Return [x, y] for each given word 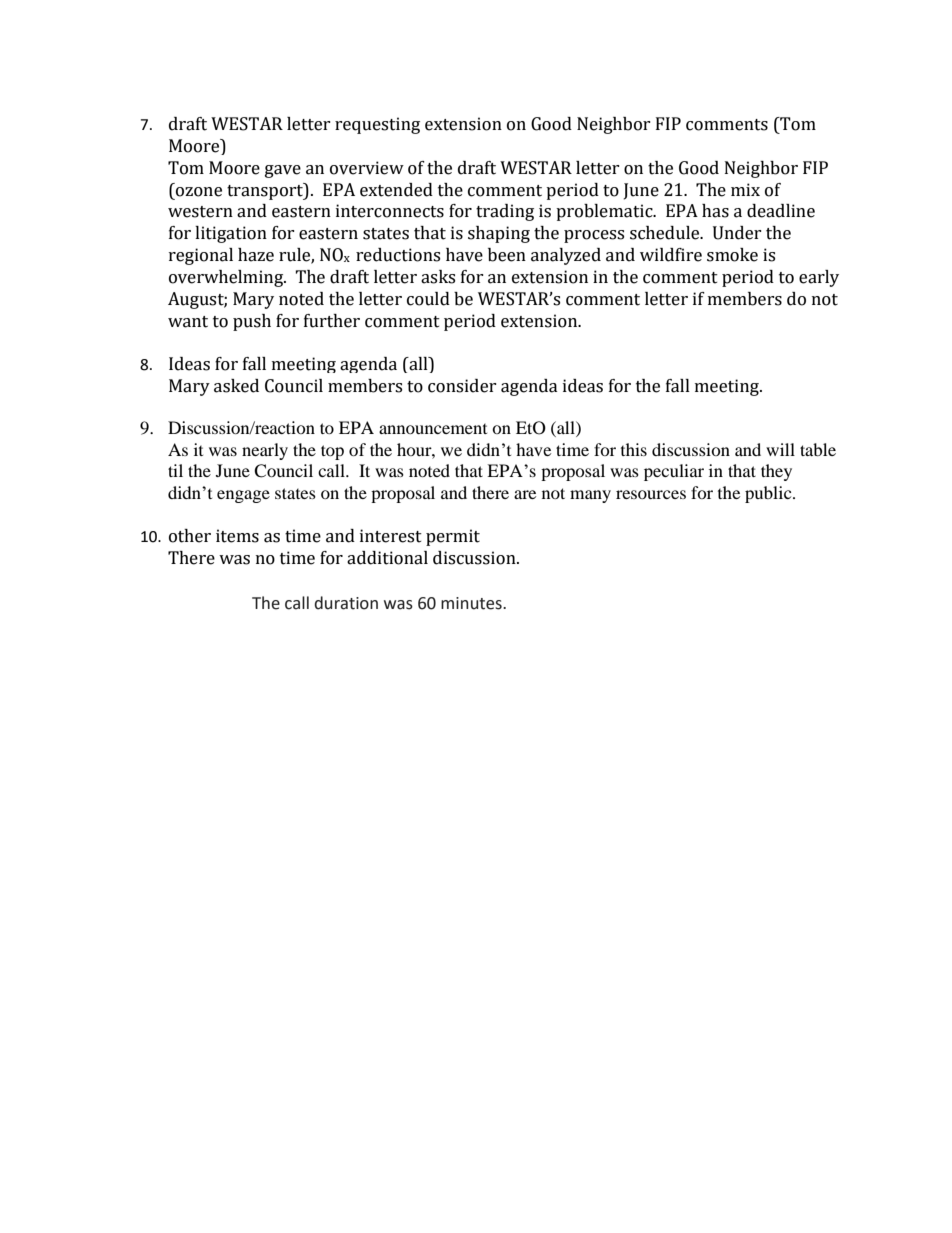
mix [745, 189]
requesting [377, 125]
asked [236, 386]
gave [283, 171]
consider [462, 386]
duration [346, 603]
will [780, 449]
